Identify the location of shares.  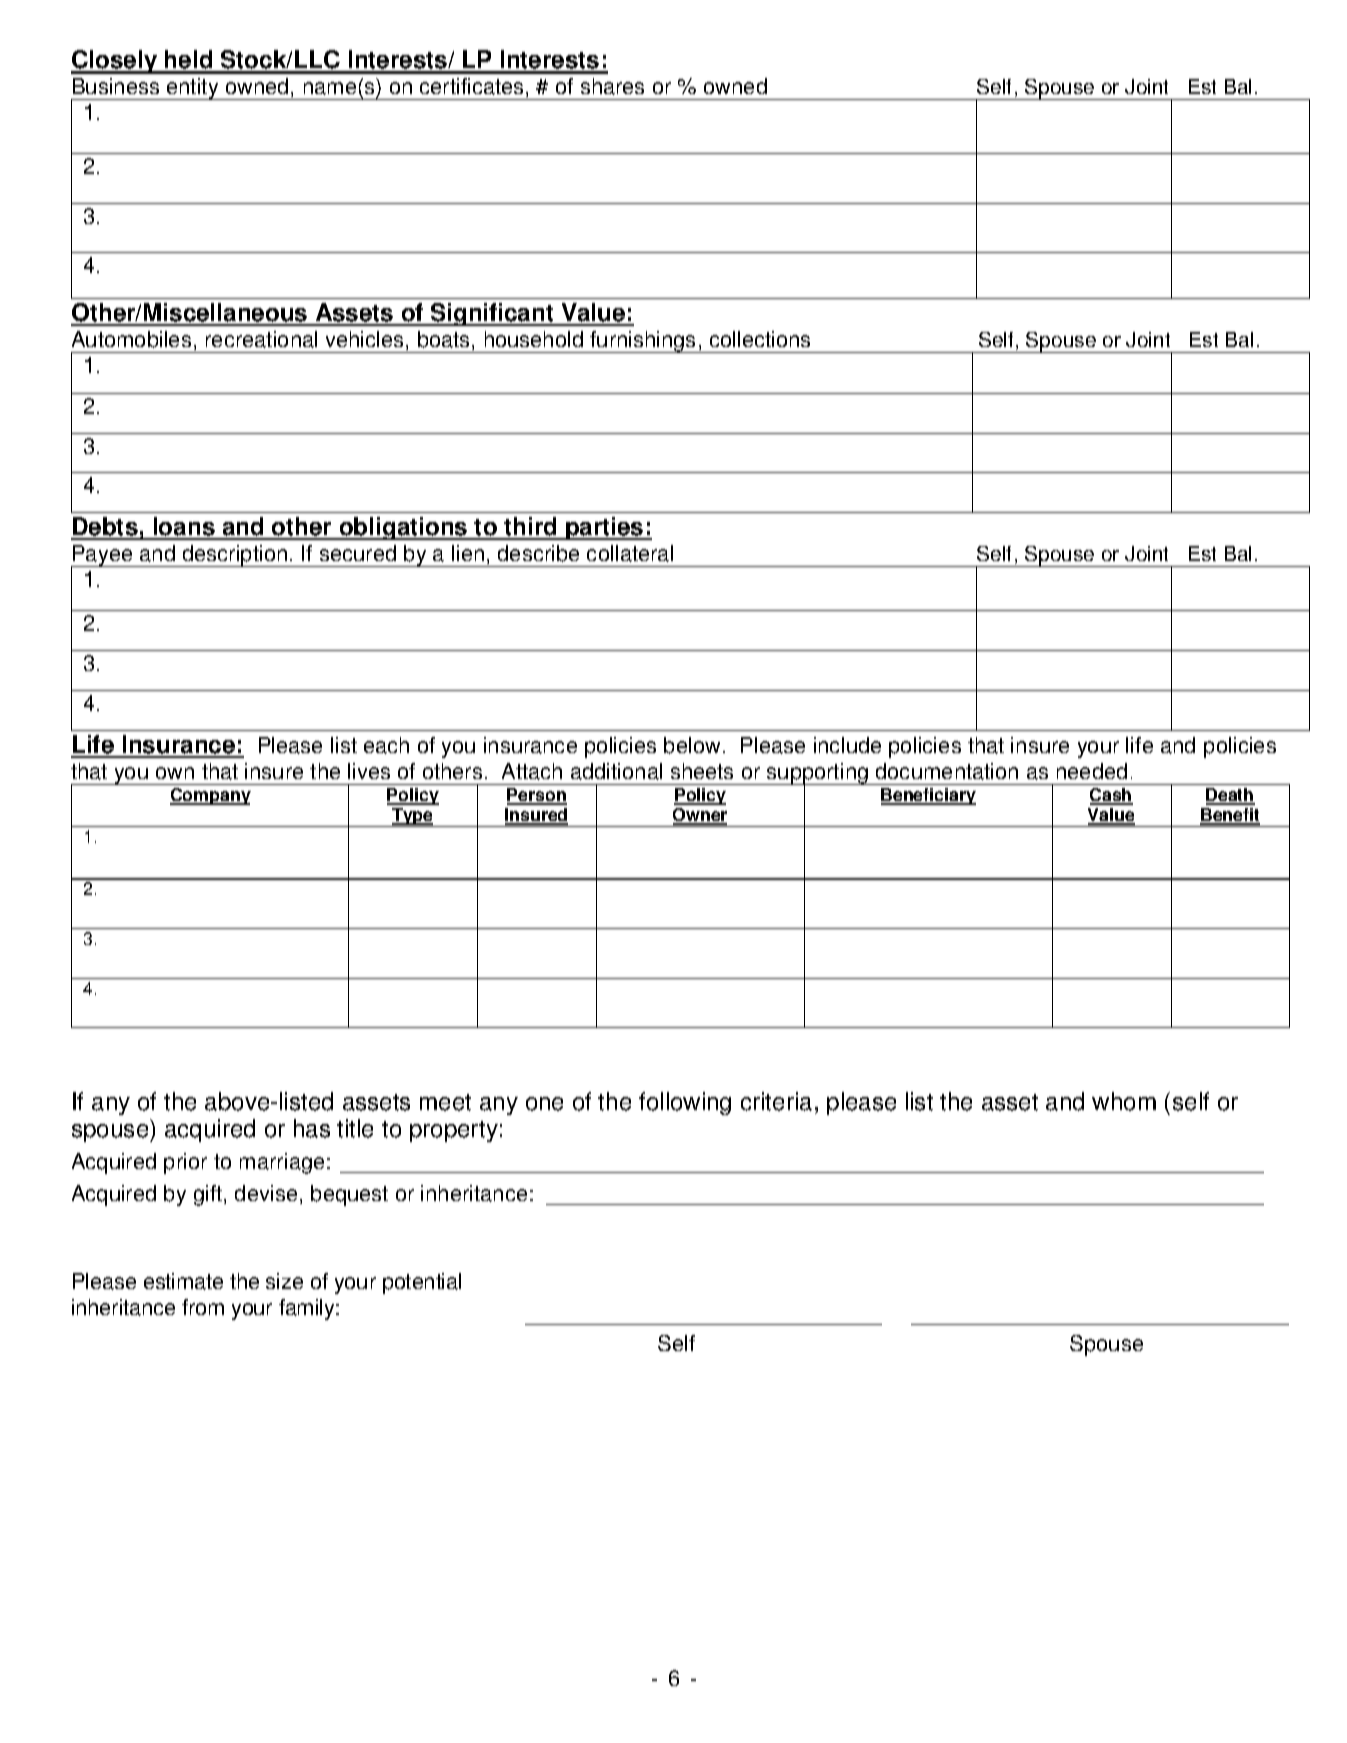
(612, 86).
